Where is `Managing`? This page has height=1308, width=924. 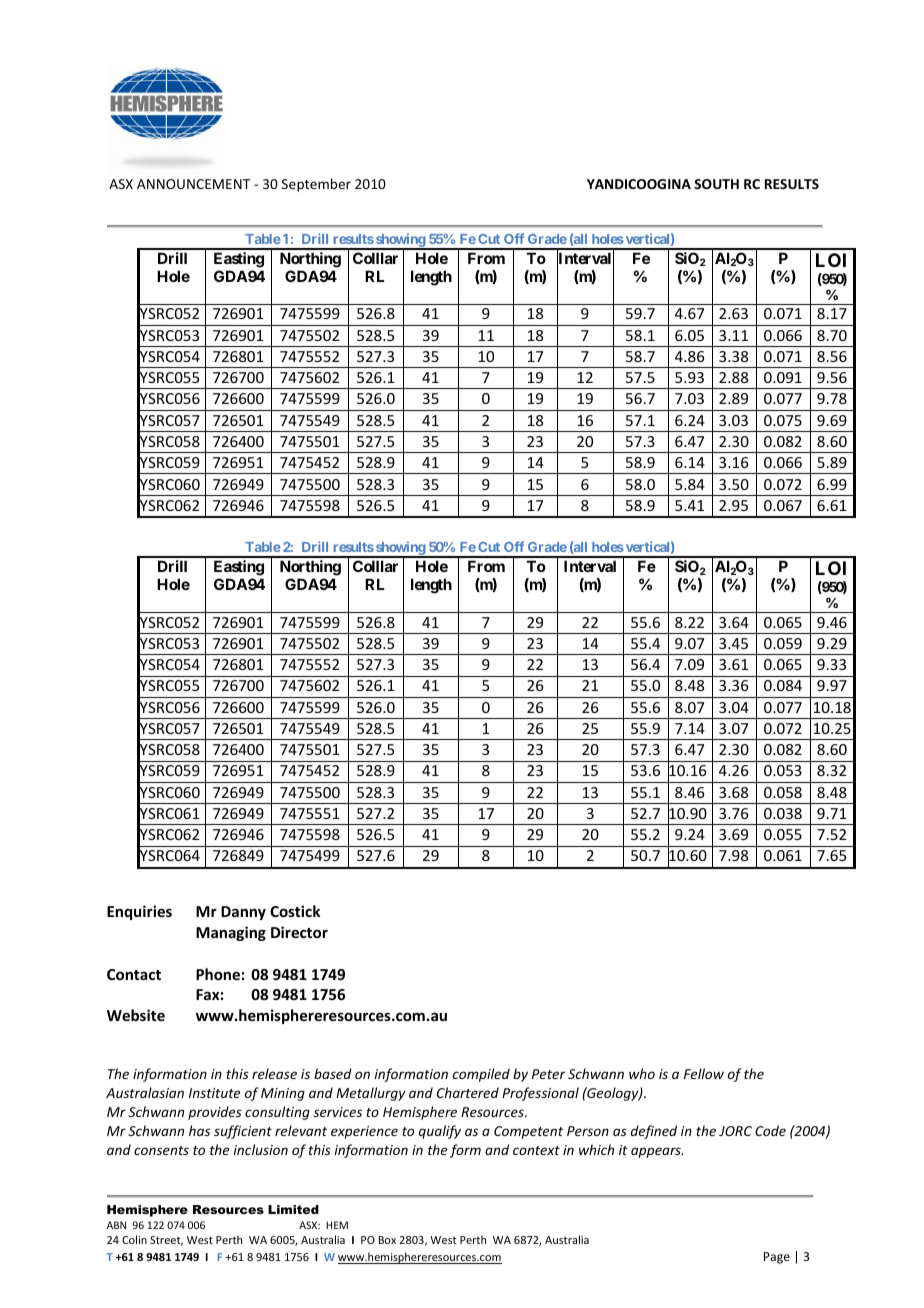 Managing is located at coordinates (231, 933).
